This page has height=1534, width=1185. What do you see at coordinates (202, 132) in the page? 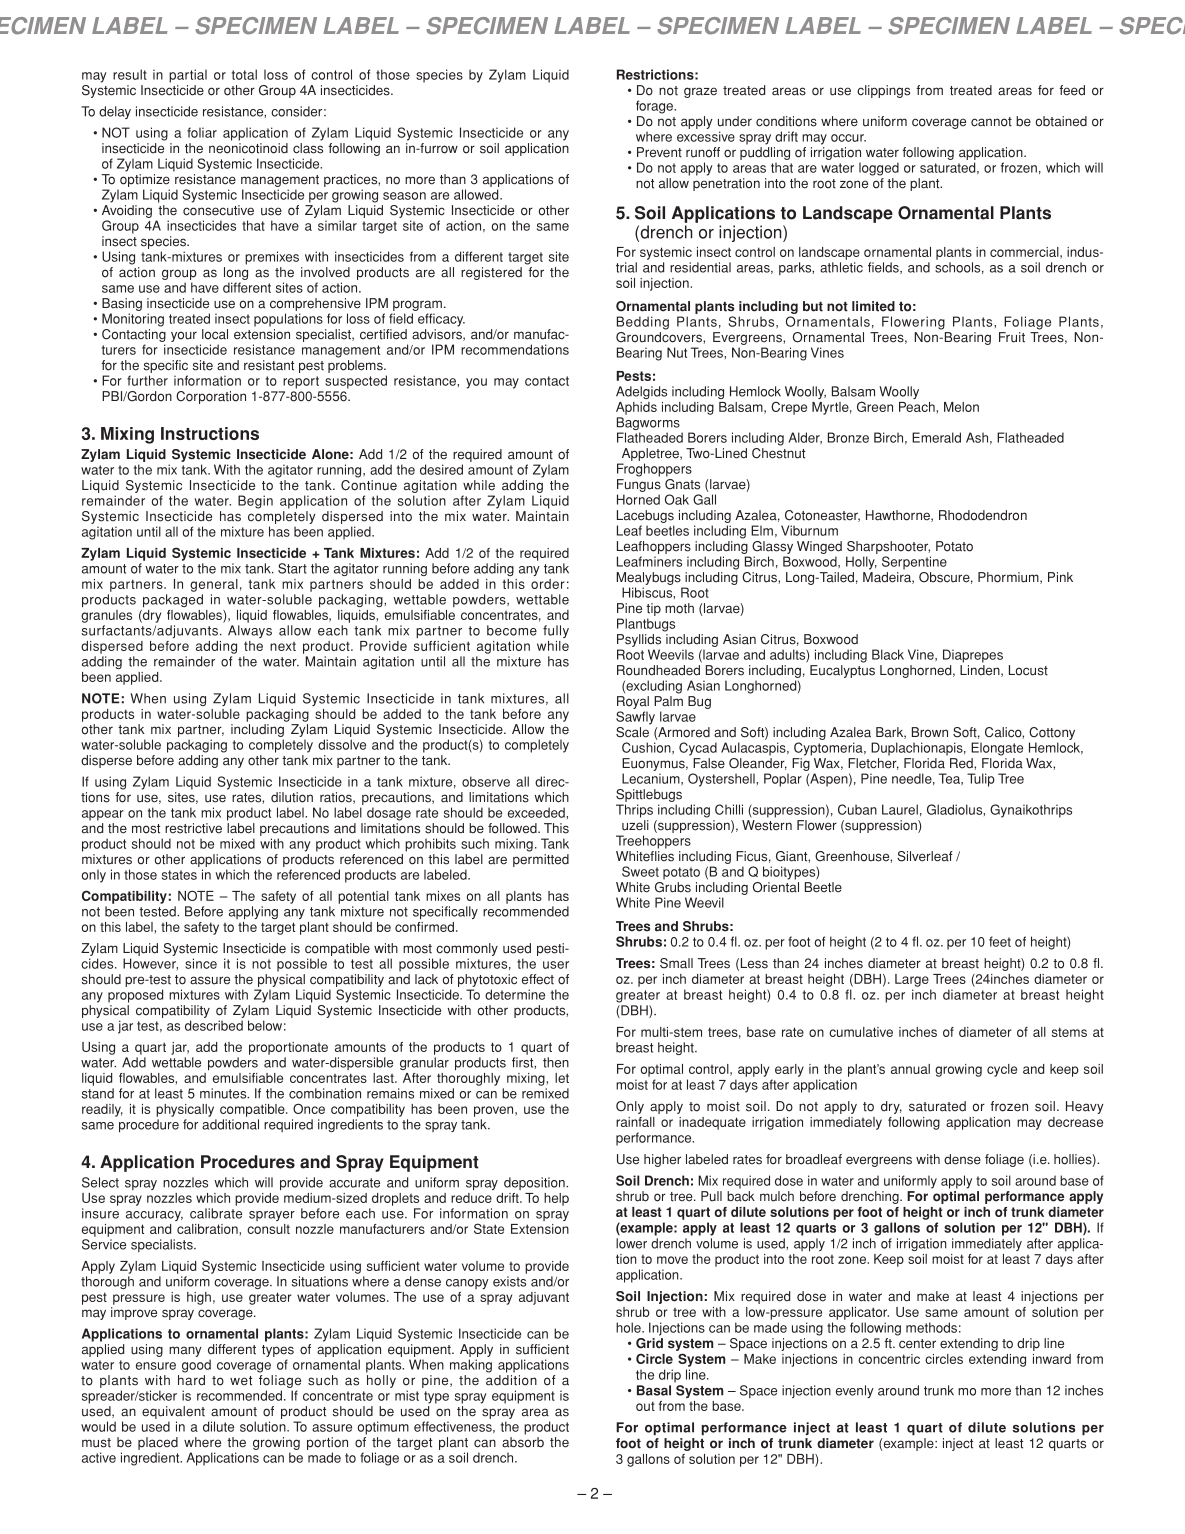
I see `foliar` at bounding box center [202, 132].
